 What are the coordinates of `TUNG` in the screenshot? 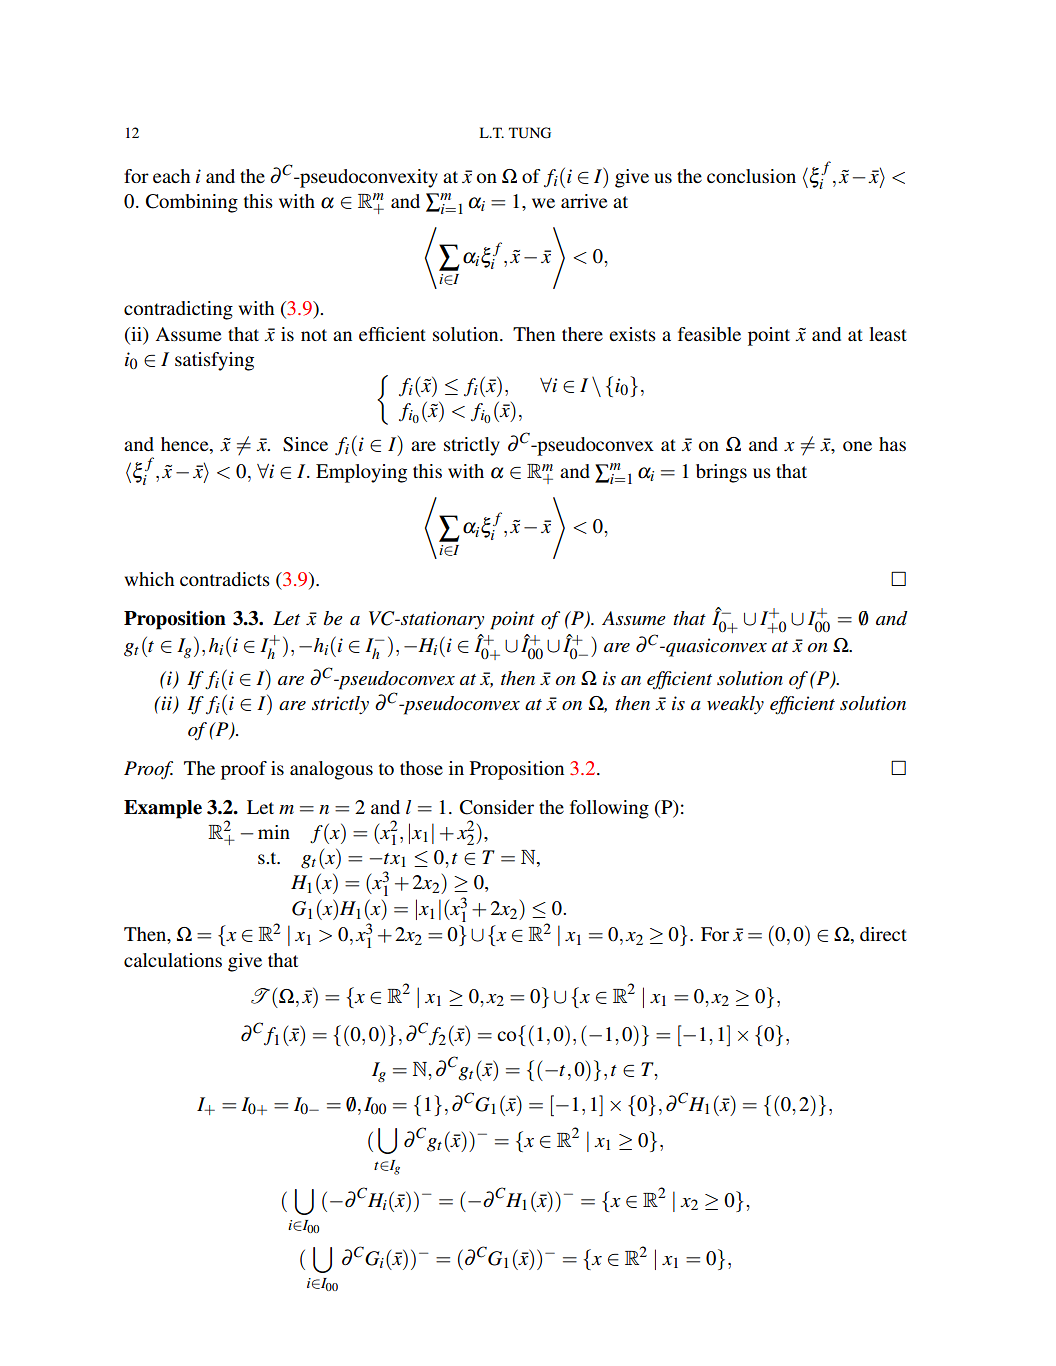 It's located at (530, 133).
